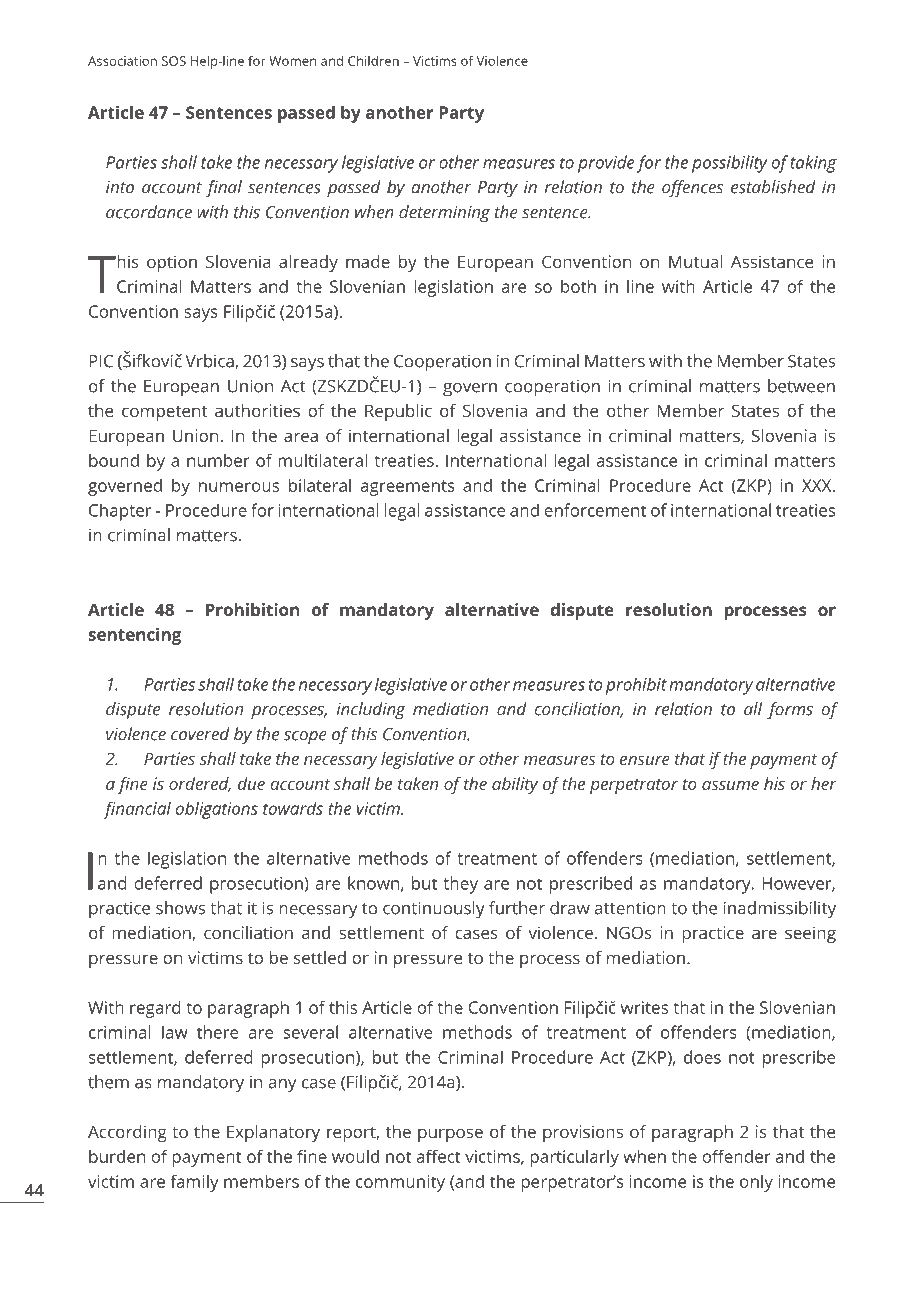 The image size is (924, 1308). I want to click on they, so click(461, 885).
